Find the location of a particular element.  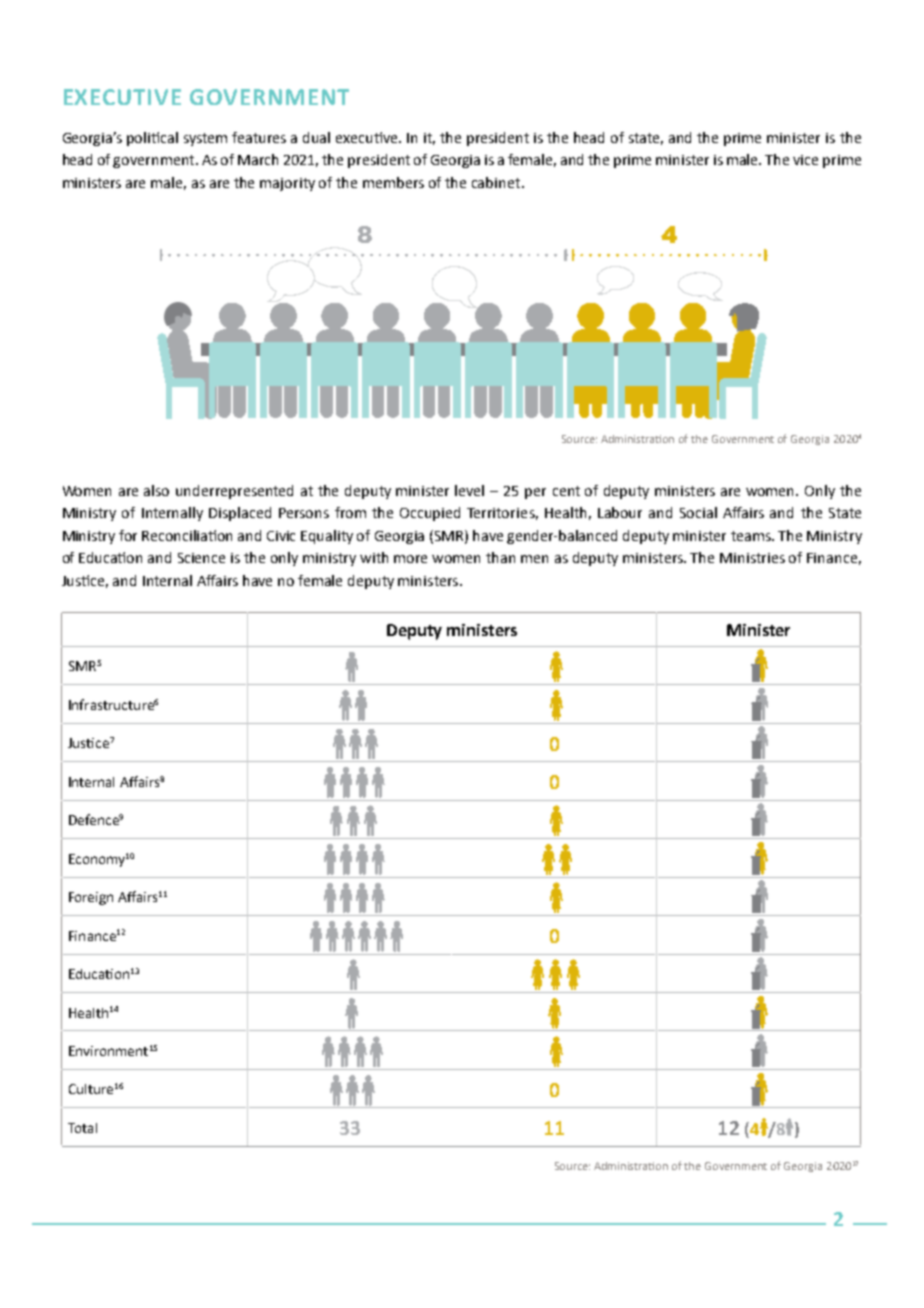

vice is located at coordinates (805, 160).
